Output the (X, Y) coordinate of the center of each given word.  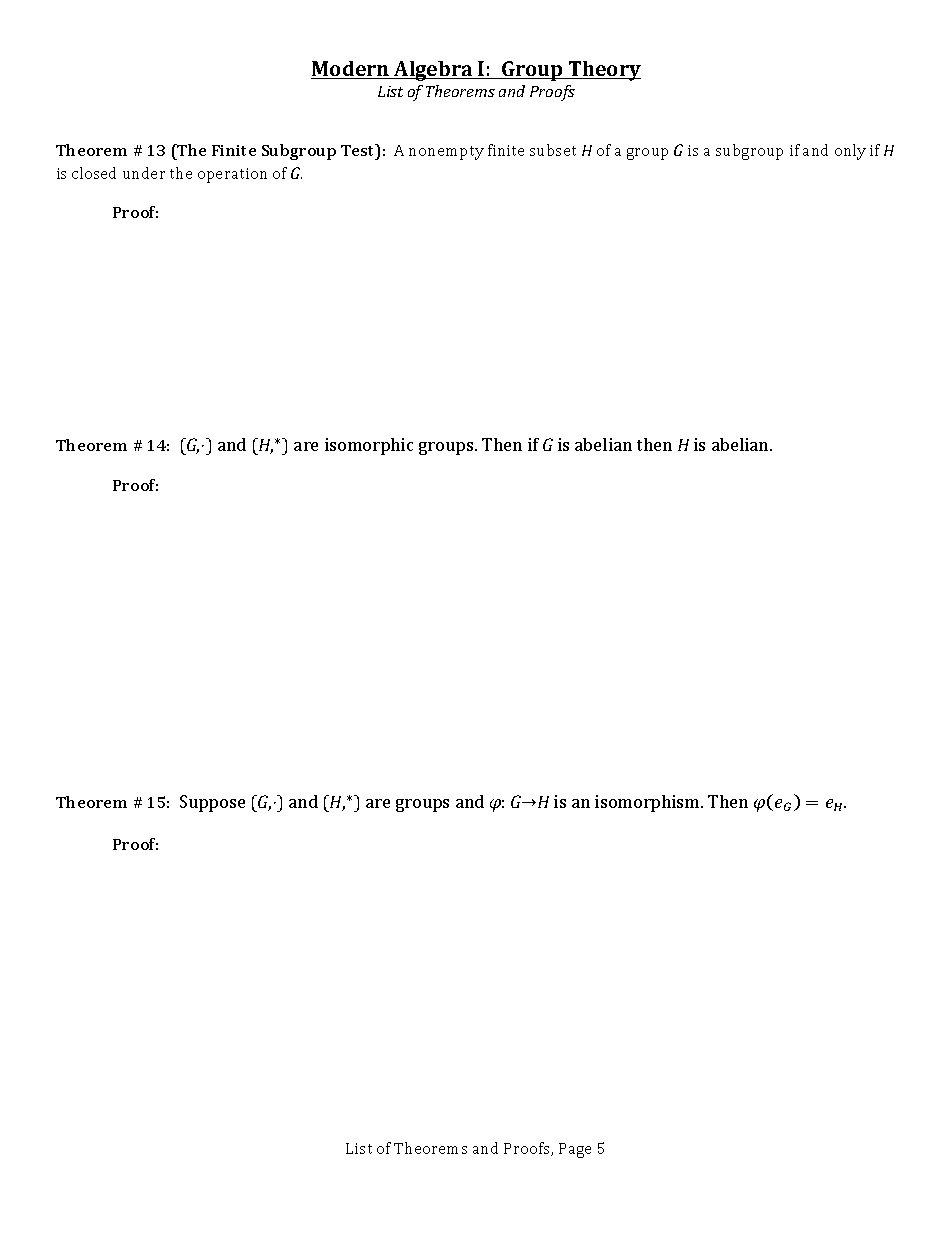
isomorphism (648, 803)
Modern (351, 70)
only (850, 152)
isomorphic (369, 446)
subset (553, 150)
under (144, 173)
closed (94, 173)
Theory (604, 71)
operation (232, 175)
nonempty (446, 153)
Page (575, 1150)
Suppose (212, 803)
